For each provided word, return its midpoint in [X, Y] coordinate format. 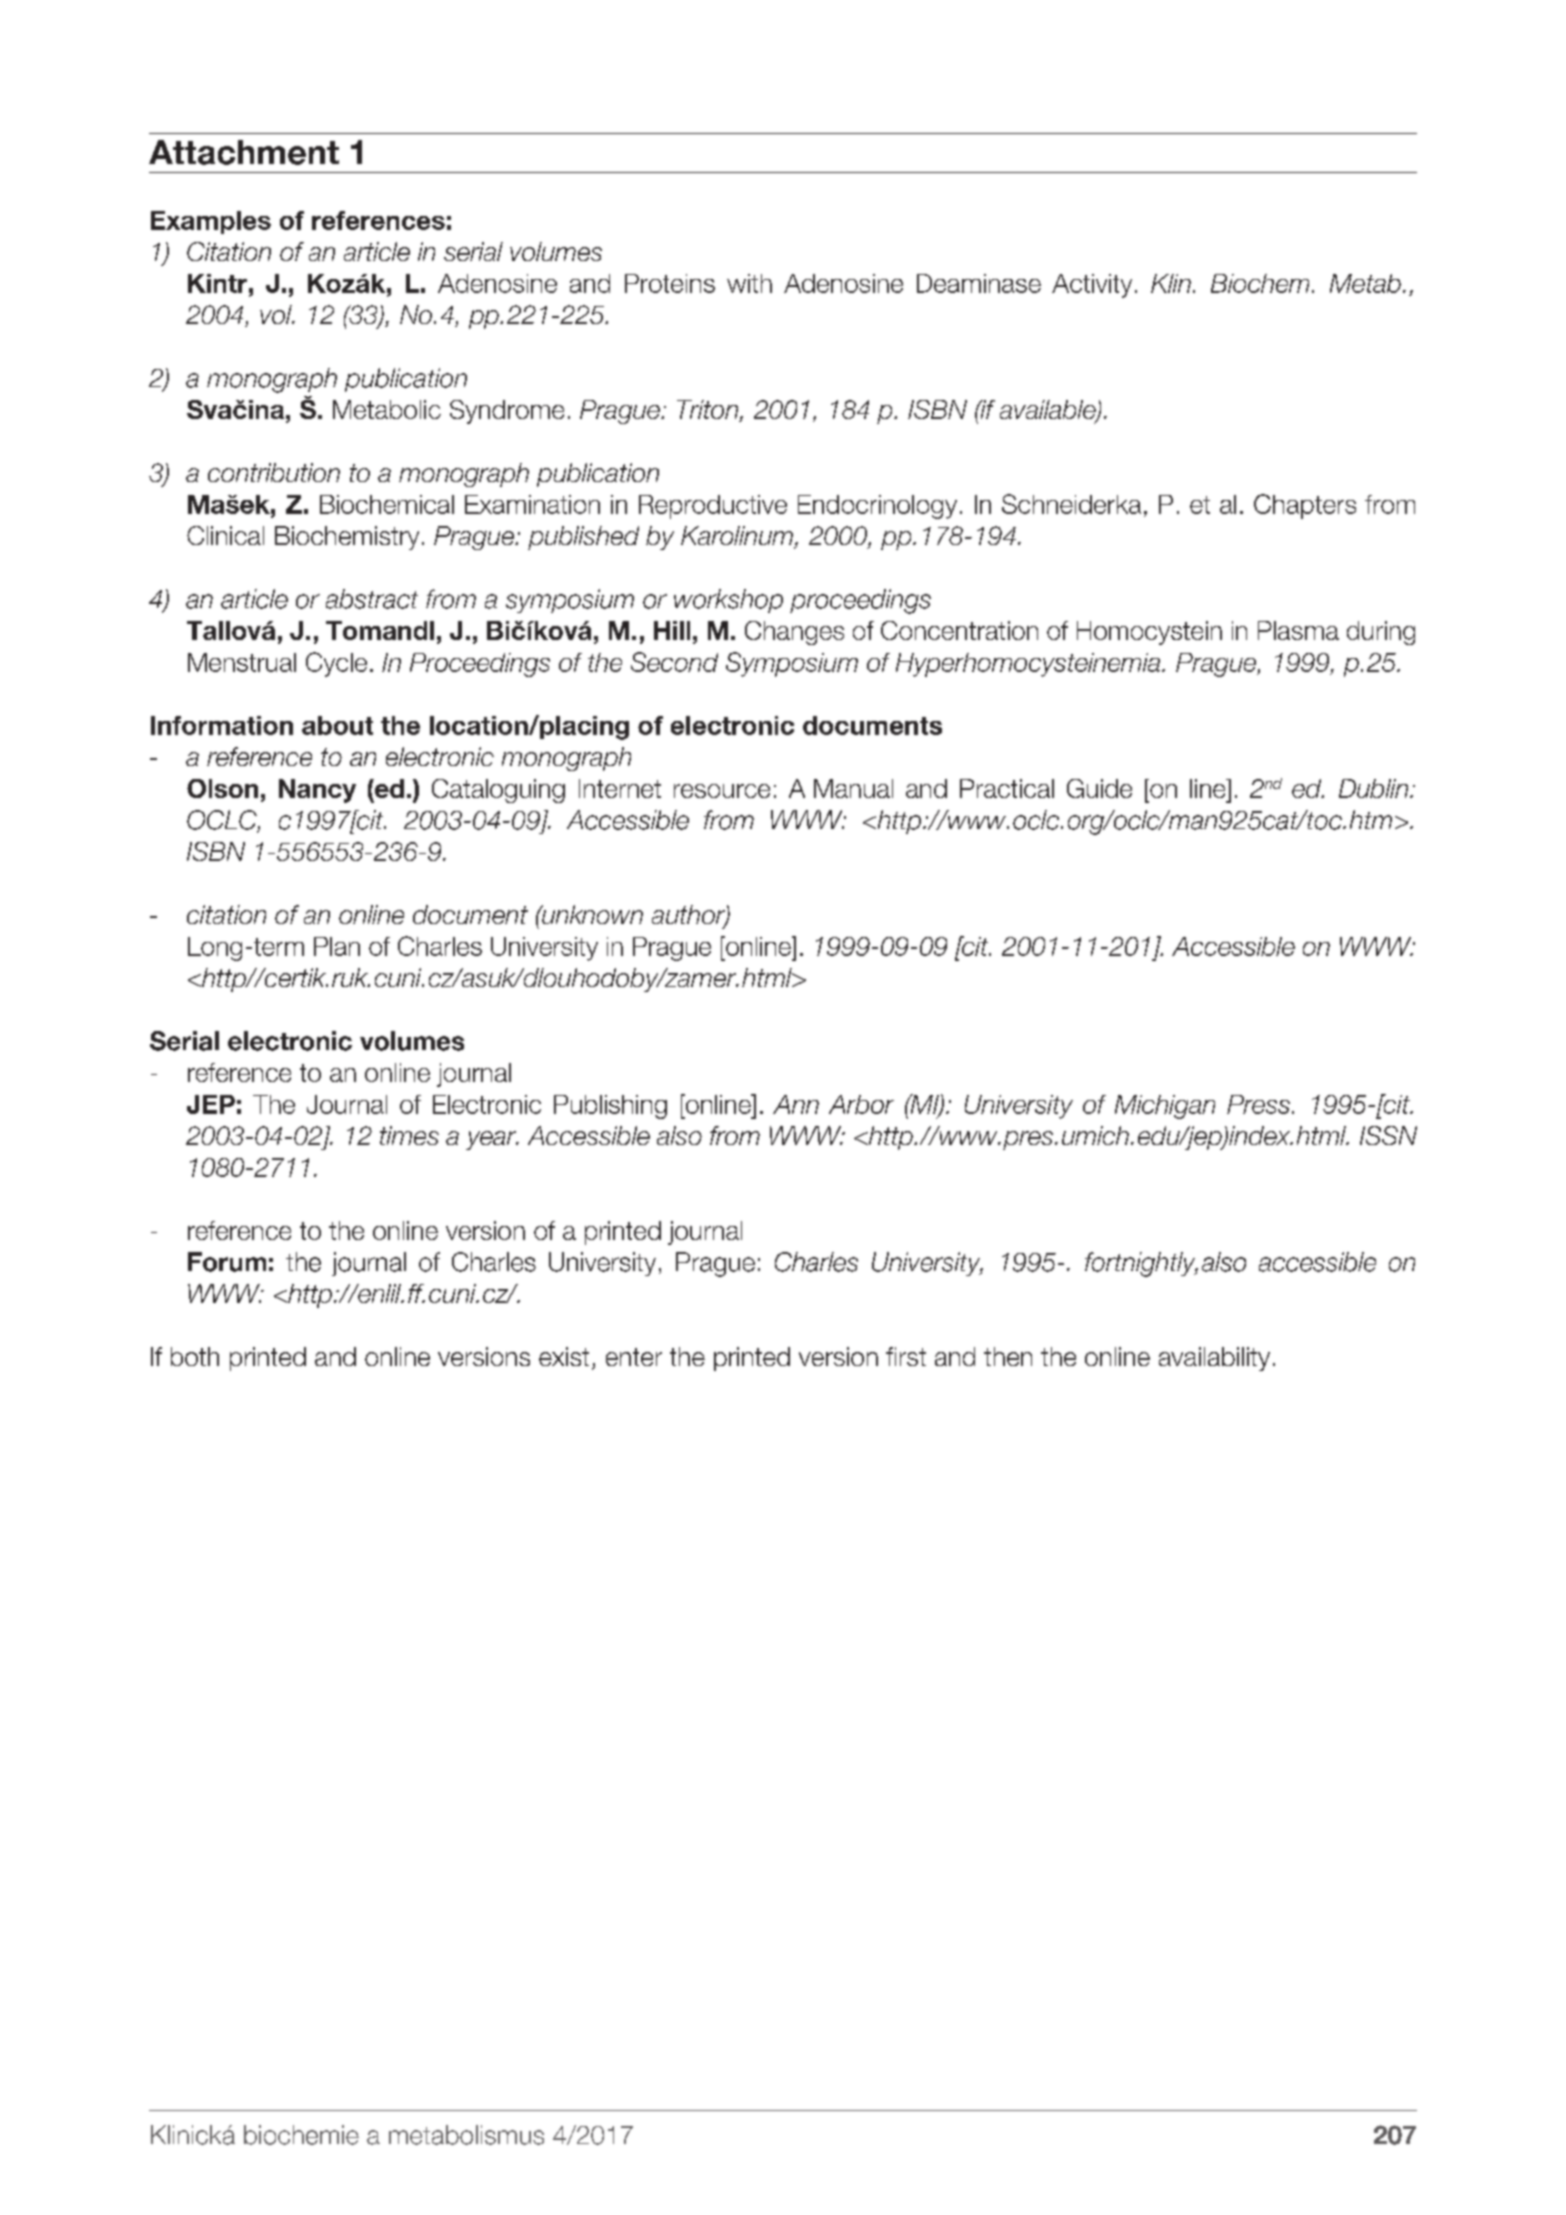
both [195, 1356]
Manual [853, 788]
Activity [1092, 286]
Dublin [1375, 788]
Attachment [244, 152]
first [906, 1356]
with [749, 283]
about [337, 725]
